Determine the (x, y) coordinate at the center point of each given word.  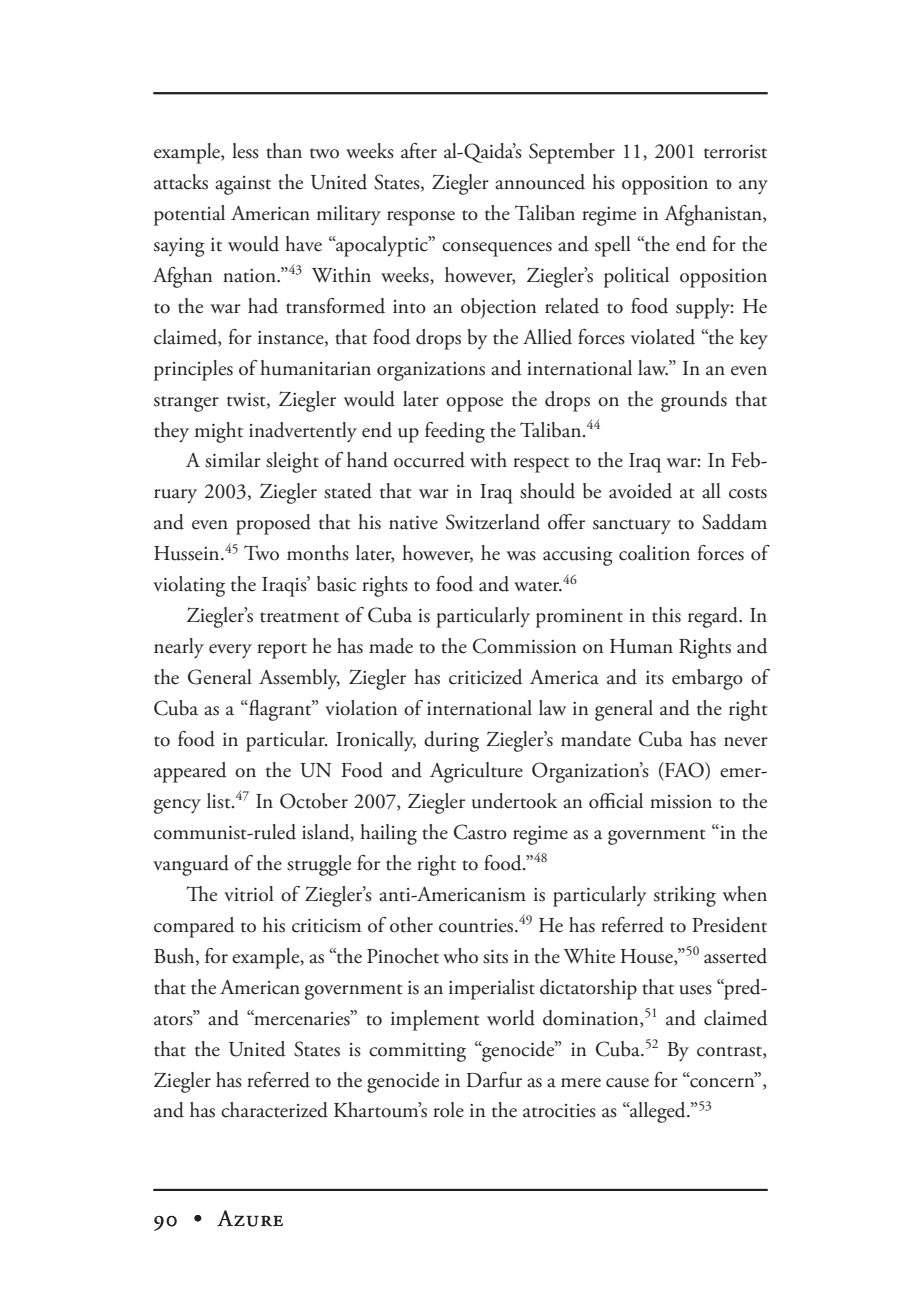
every (230, 651)
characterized (274, 1110)
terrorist (735, 151)
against (243, 185)
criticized (486, 677)
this (666, 615)
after (419, 151)
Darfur (494, 1080)
